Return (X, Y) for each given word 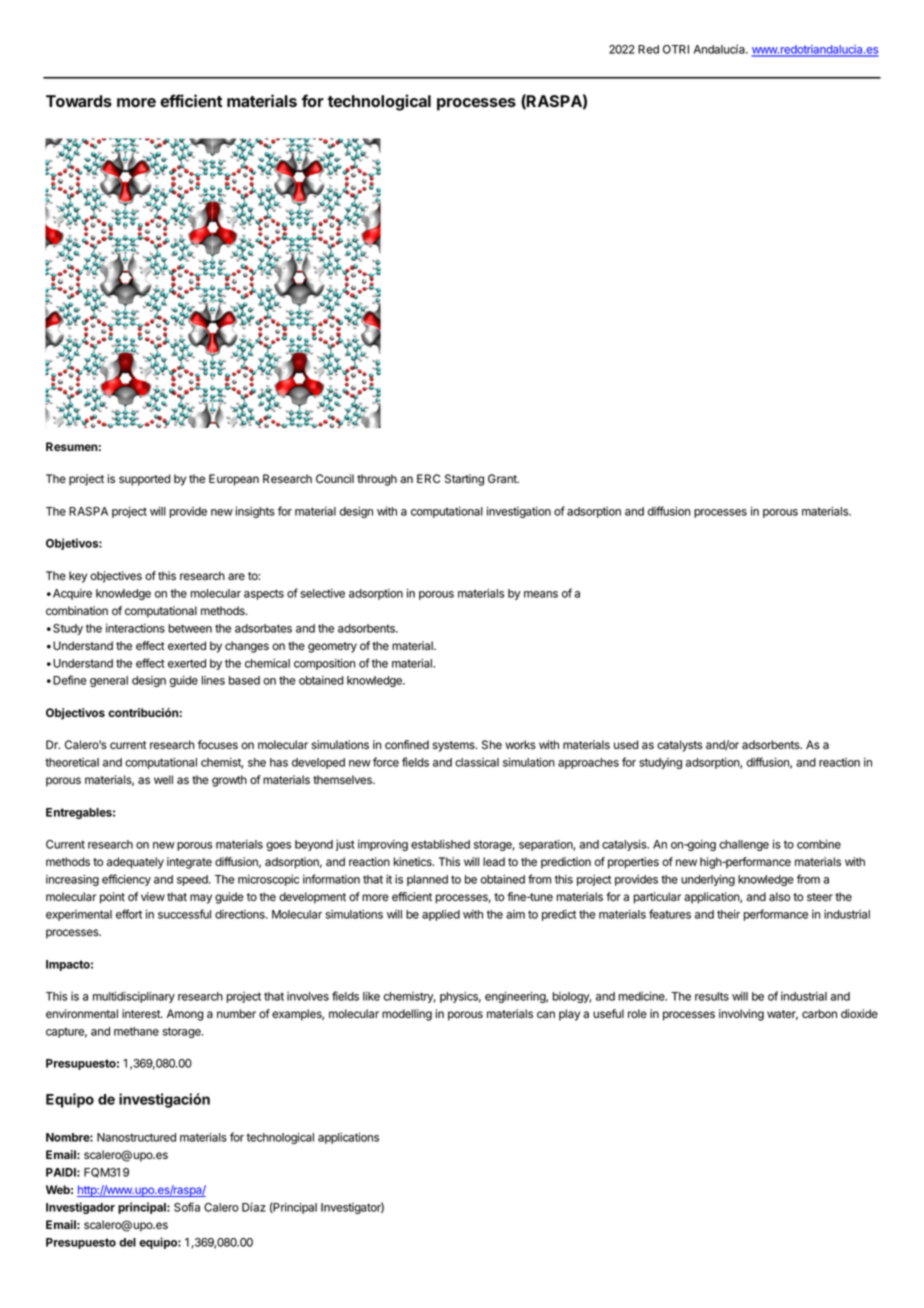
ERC (428, 478)
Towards (79, 101)
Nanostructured (136, 1137)
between (190, 628)
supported (144, 480)
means (541, 594)
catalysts (679, 746)
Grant (503, 478)
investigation (519, 512)
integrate (189, 863)
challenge (744, 845)
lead (494, 861)
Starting (464, 480)
